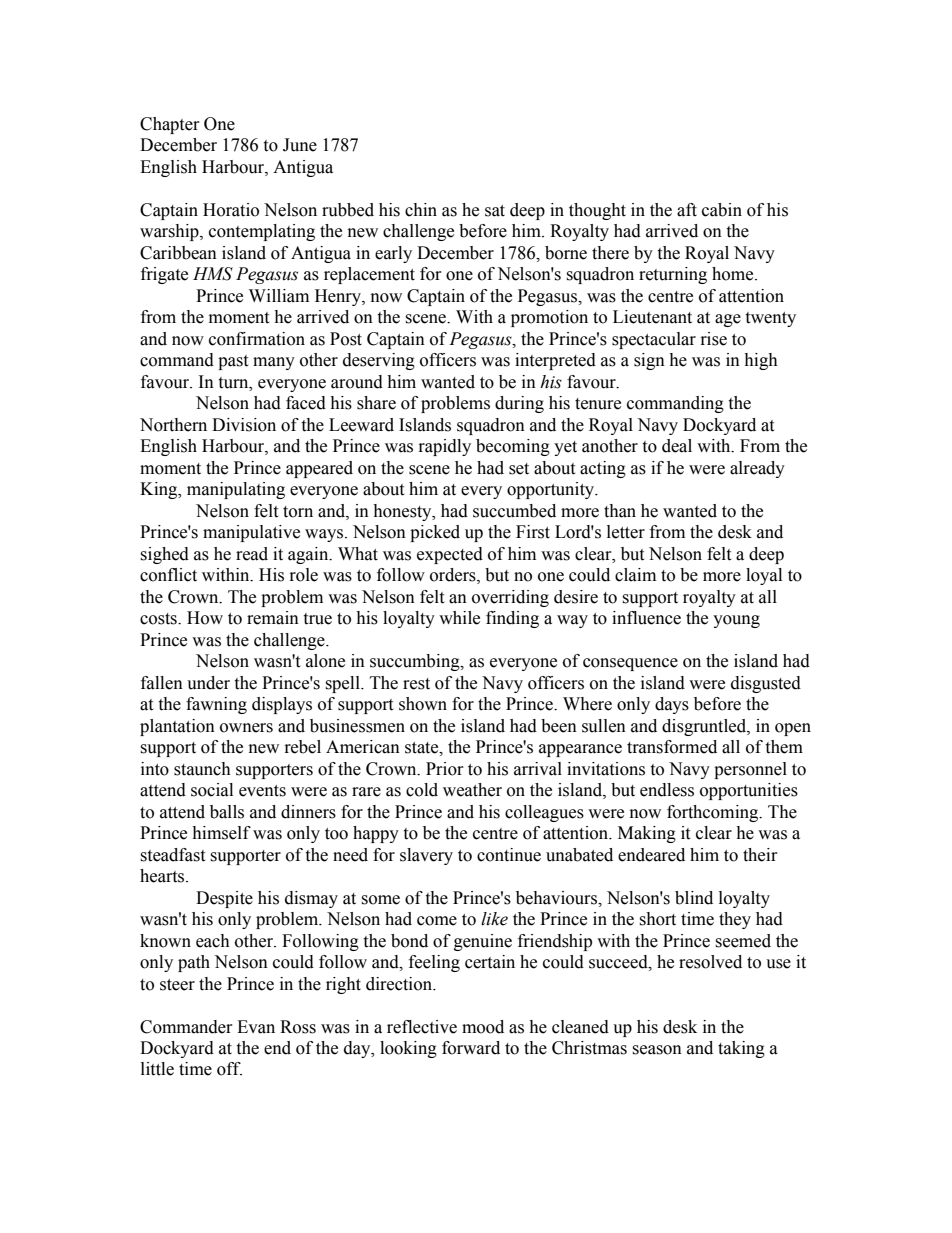  Describe the element at coordinates (714, 813) in the screenshot. I see `forthcoming` at that location.
